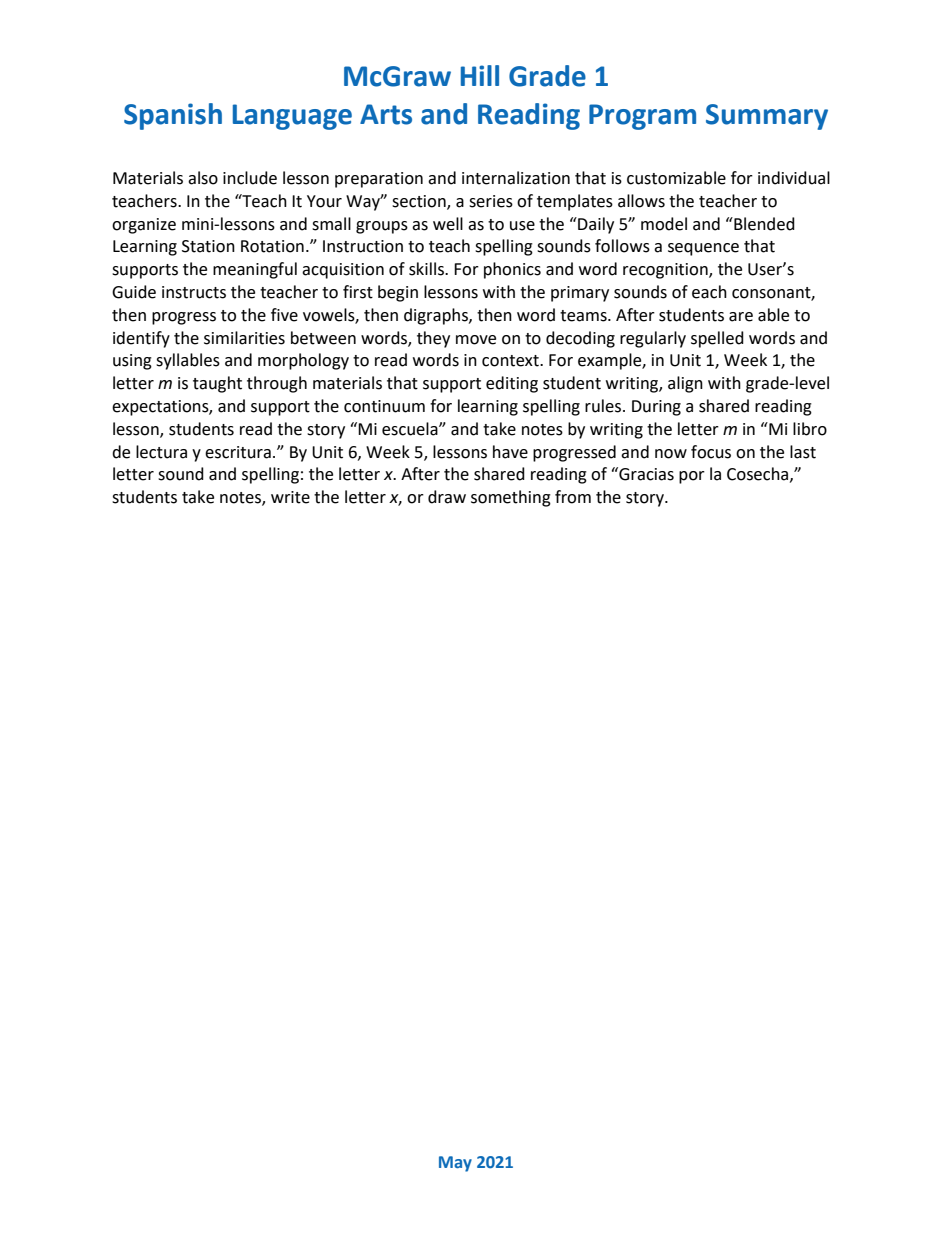 This screenshot has height=1233, width=952. I want to click on something, so click(511, 498).
